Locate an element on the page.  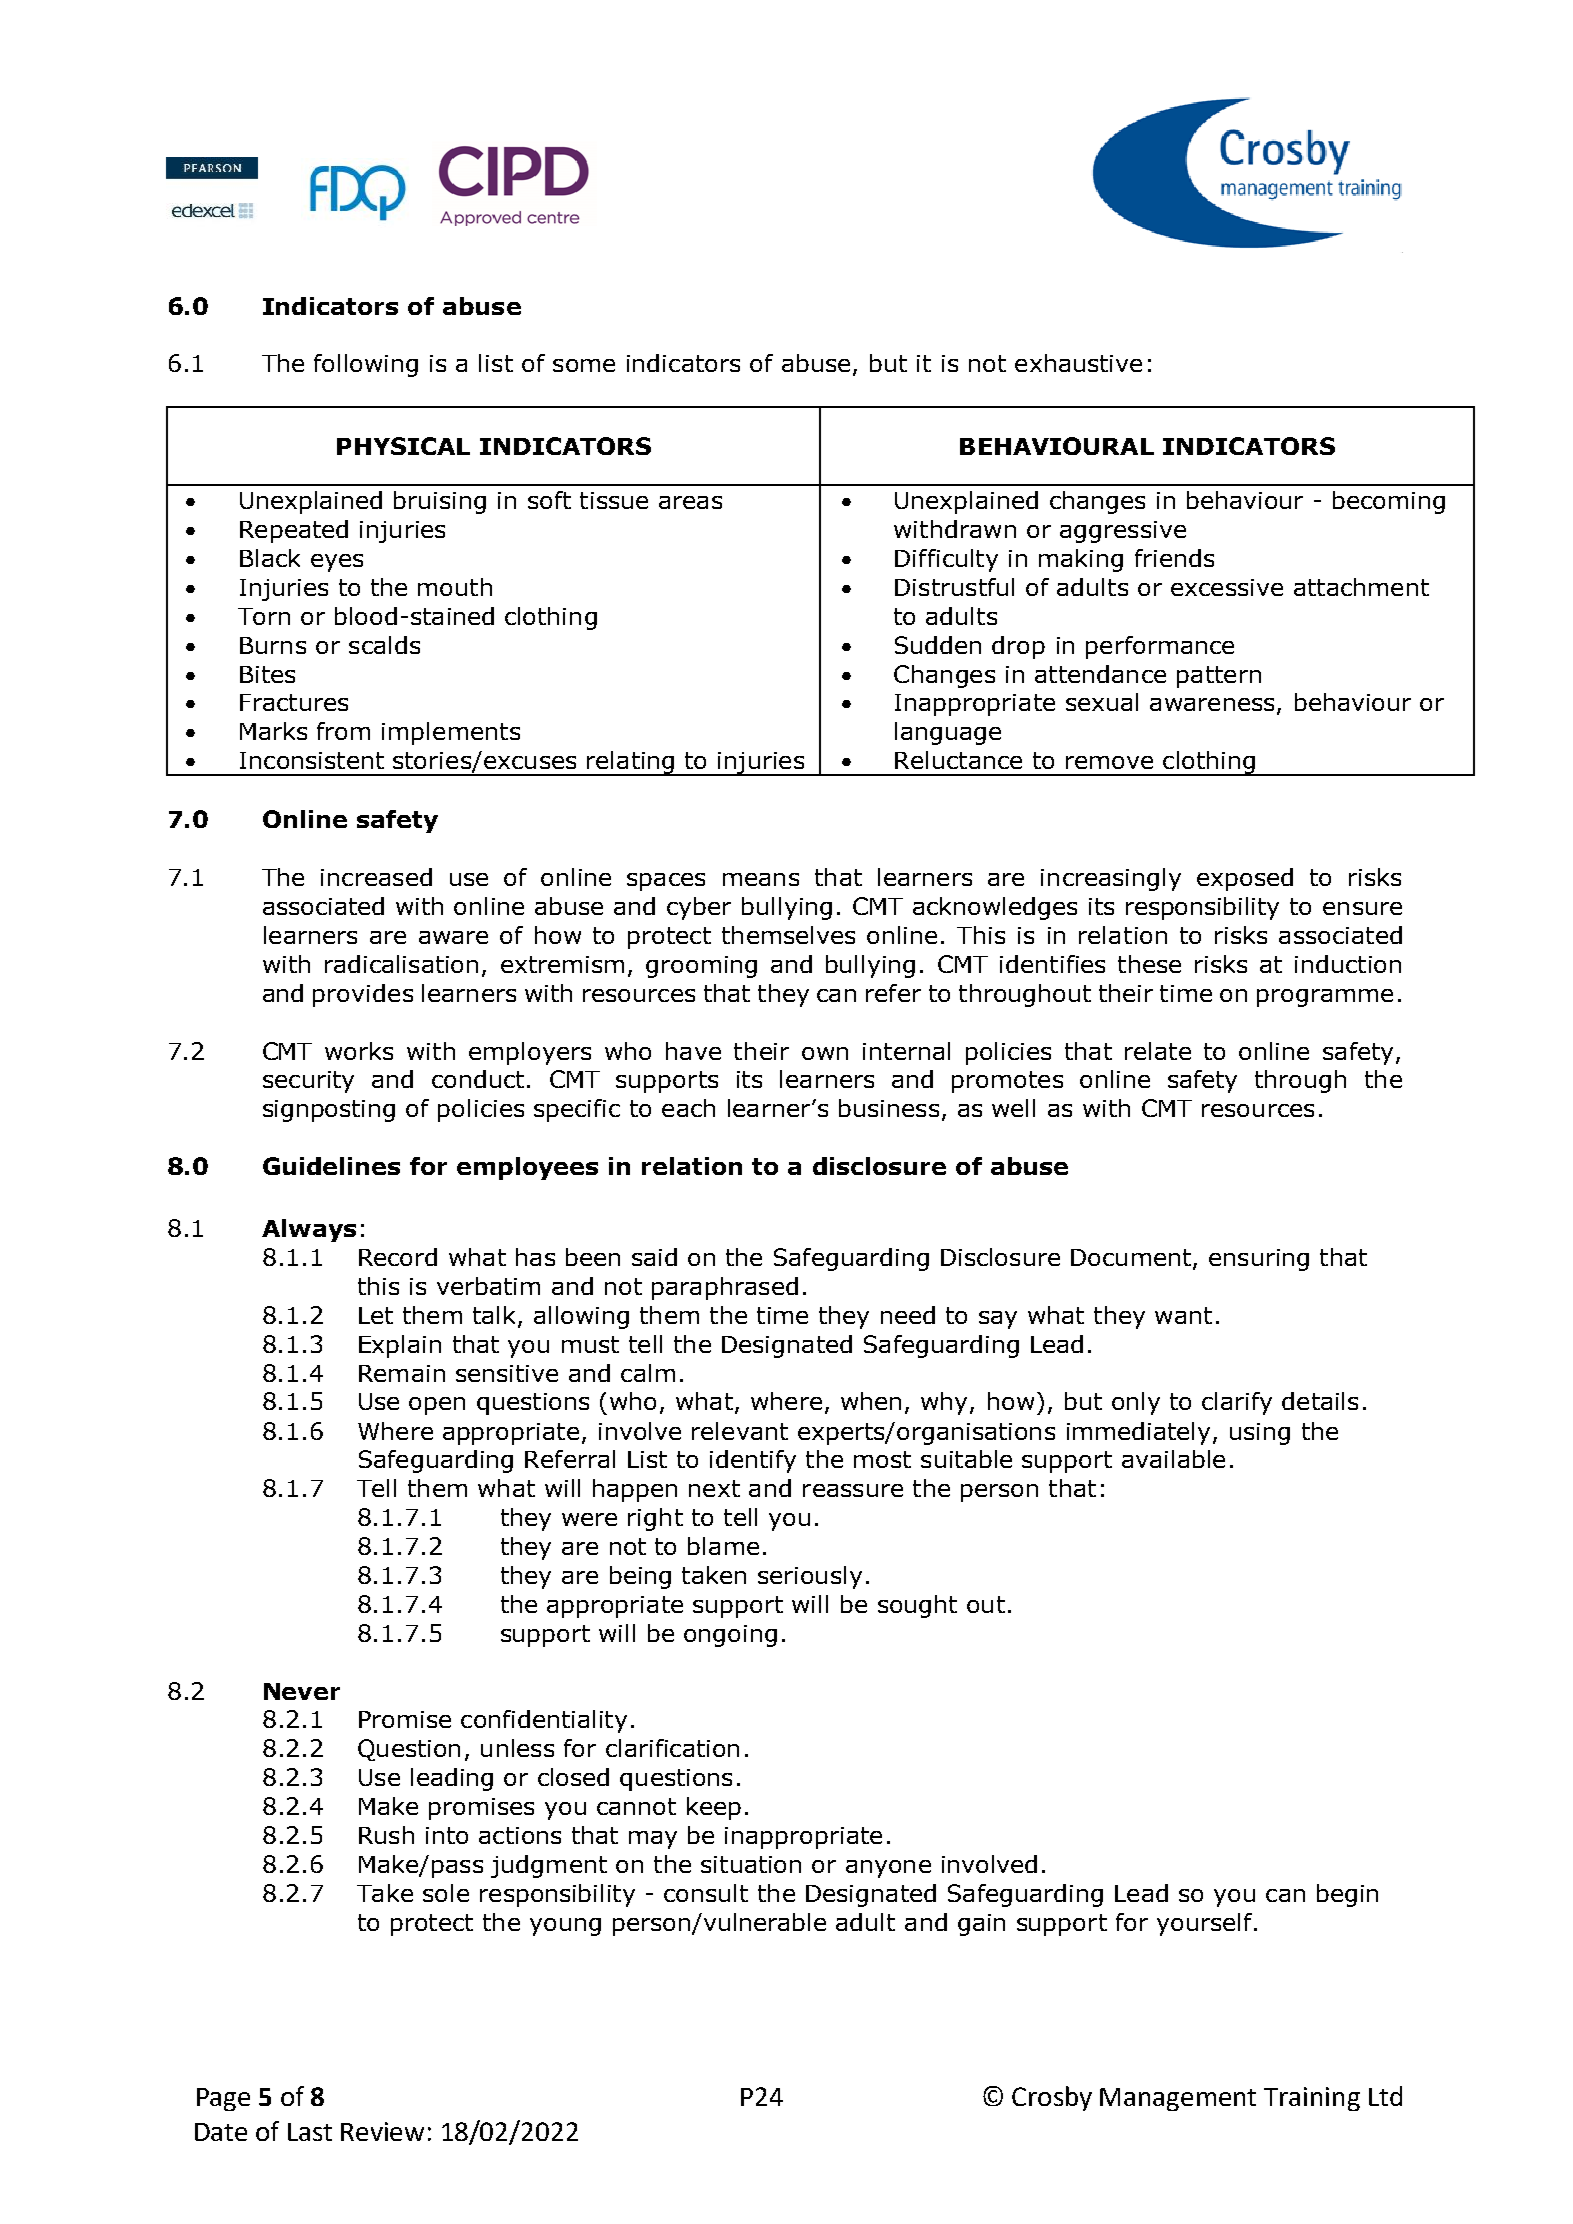
ensuring is located at coordinates (1259, 1260).
